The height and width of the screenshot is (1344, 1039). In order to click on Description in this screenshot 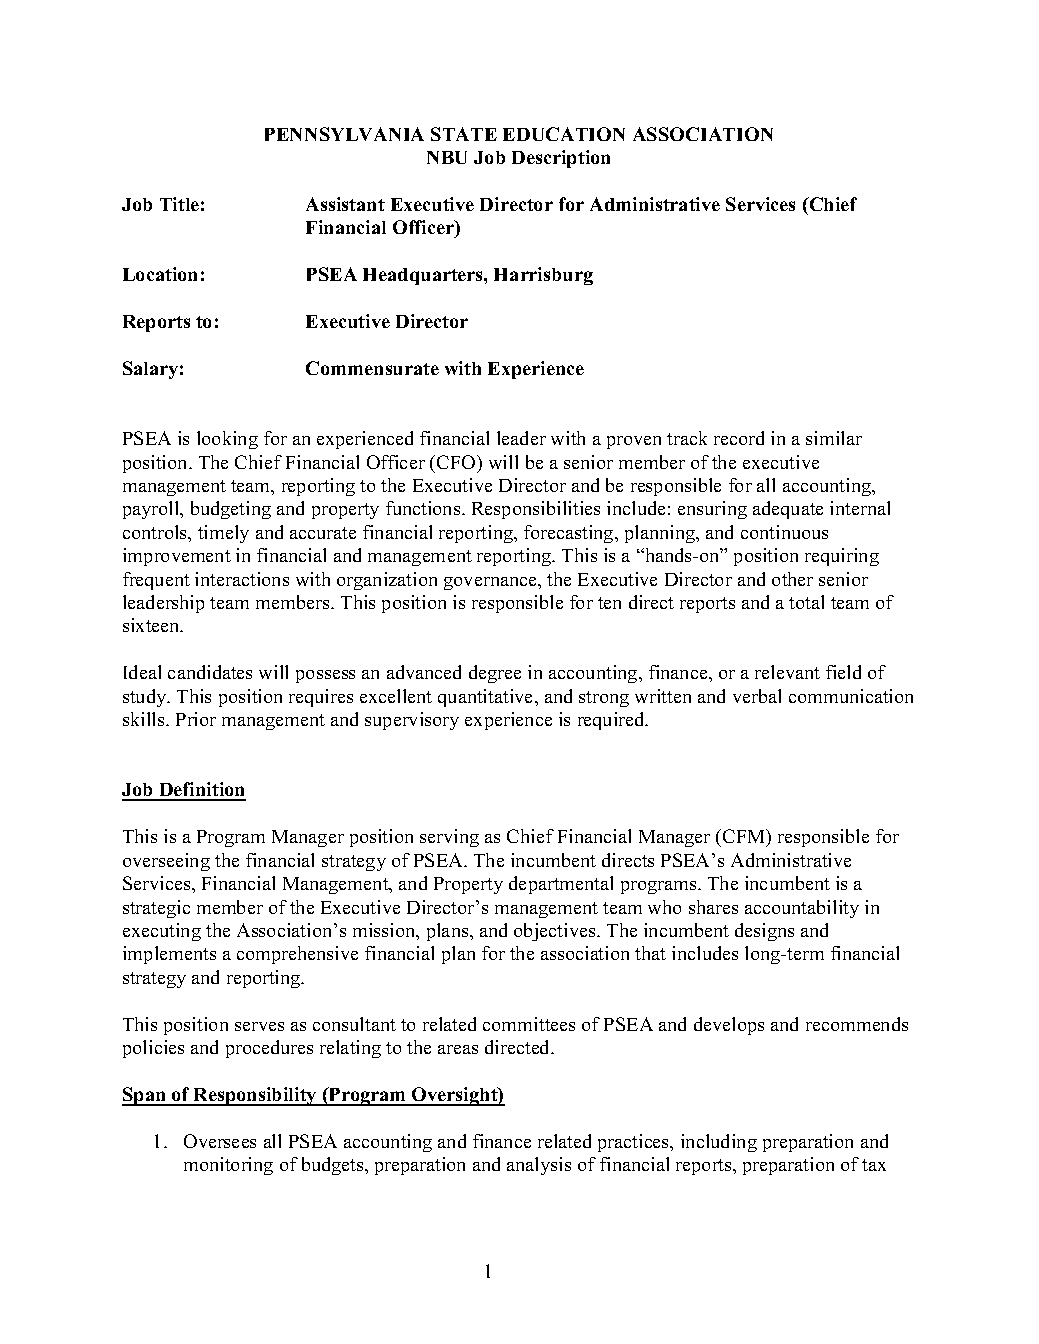, I will do `click(561, 159)`.
